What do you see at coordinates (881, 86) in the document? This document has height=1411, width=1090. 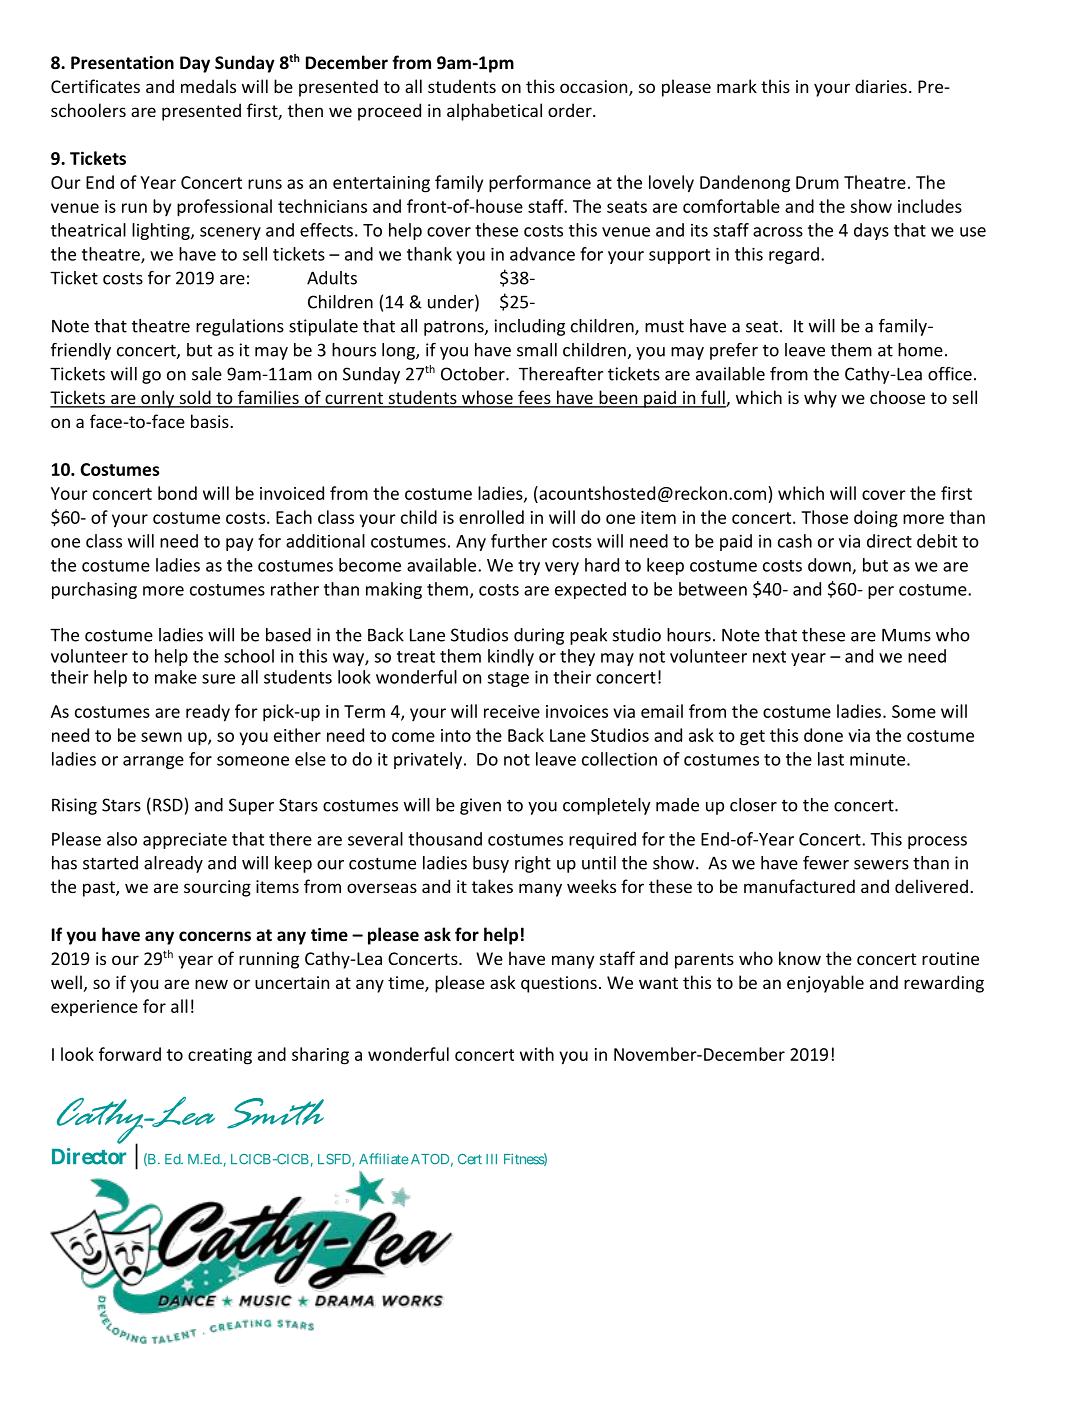 I see `diaries` at bounding box center [881, 86].
